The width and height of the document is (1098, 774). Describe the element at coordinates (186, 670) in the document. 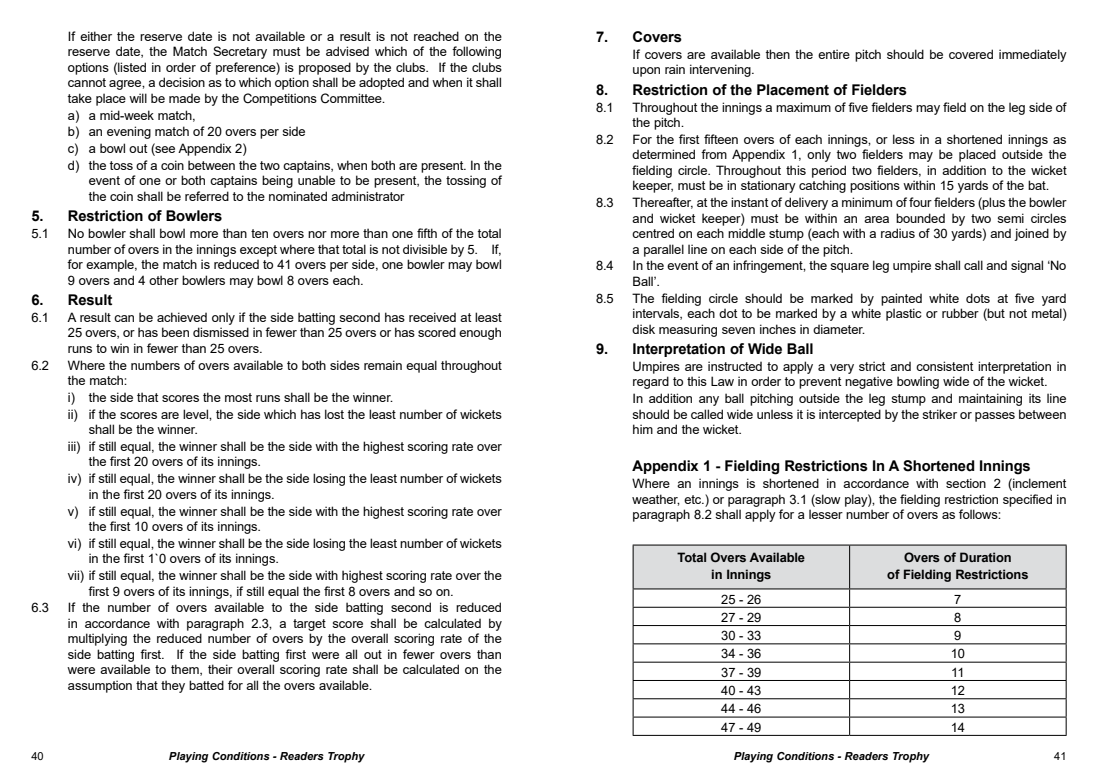

I see `them` at that location.
